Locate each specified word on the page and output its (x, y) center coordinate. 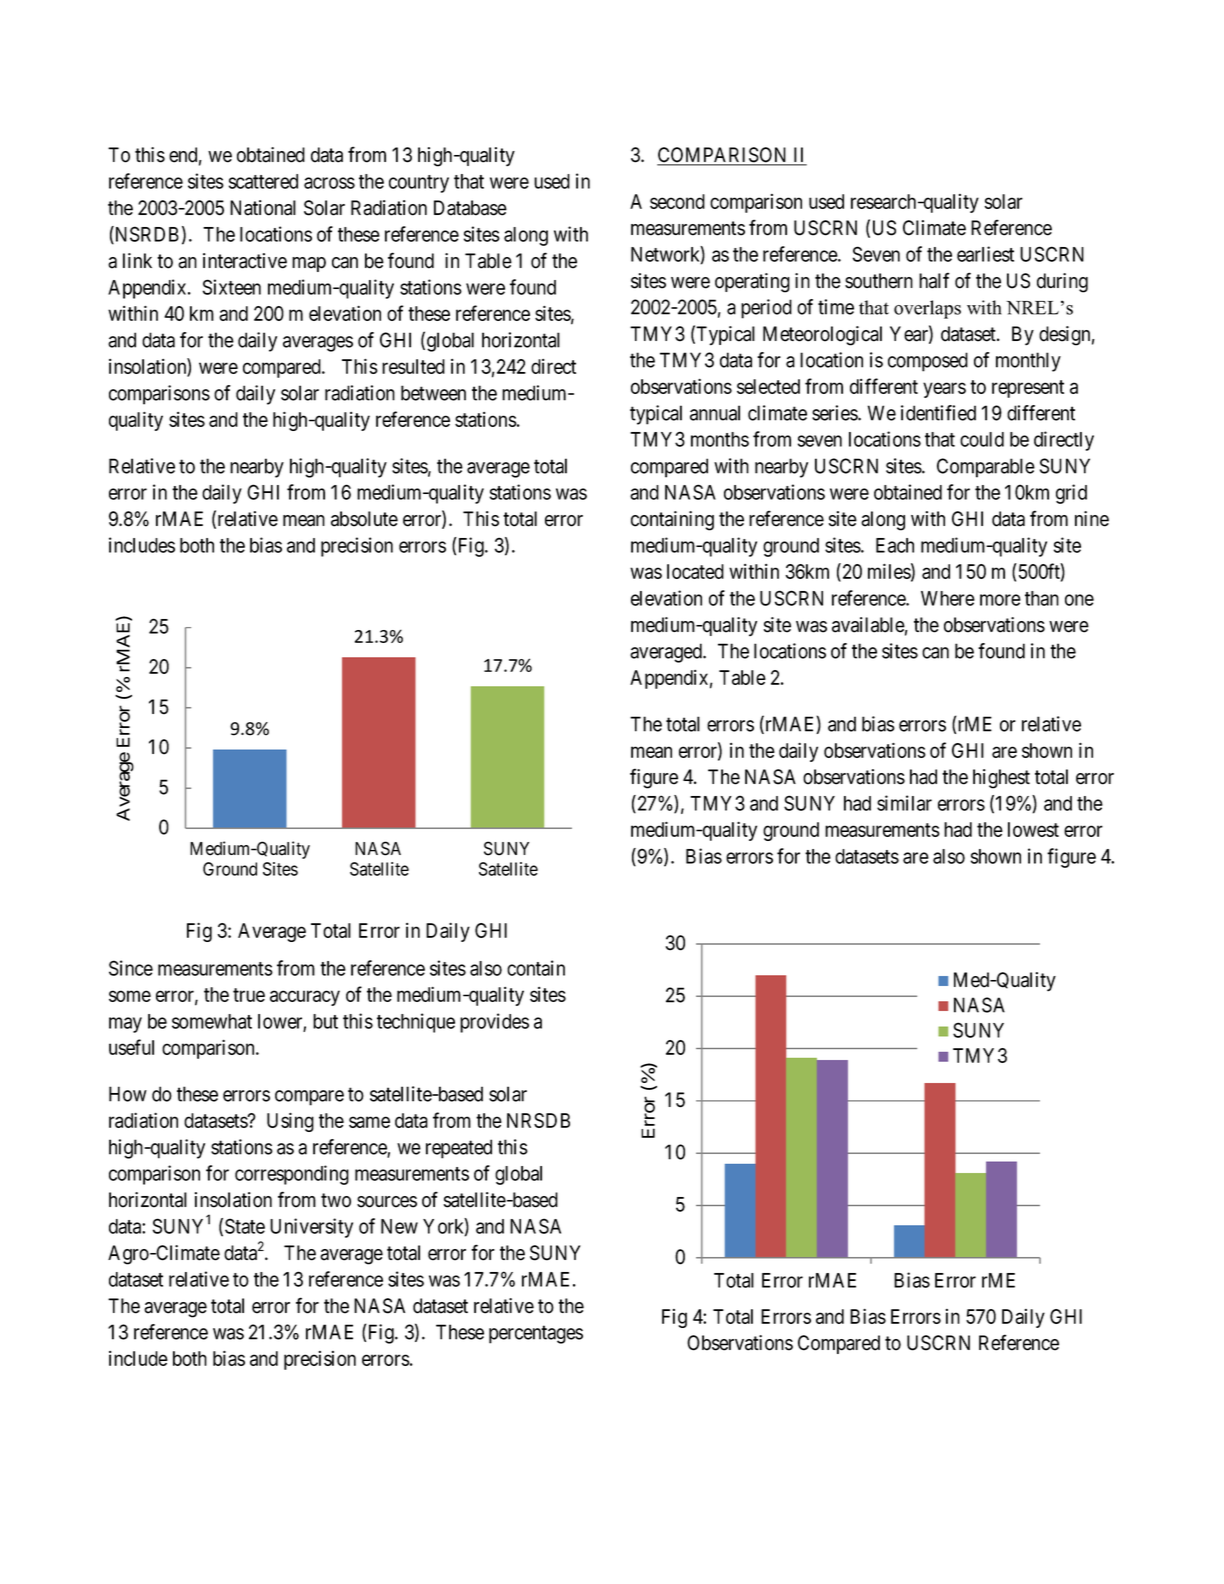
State (245, 1226)
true (249, 995)
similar (904, 803)
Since (131, 968)
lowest (1033, 829)
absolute (364, 519)
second (677, 201)
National (263, 208)
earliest (985, 254)
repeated (459, 1149)
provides (494, 1023)
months (720, 439)
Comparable (986, 468)
